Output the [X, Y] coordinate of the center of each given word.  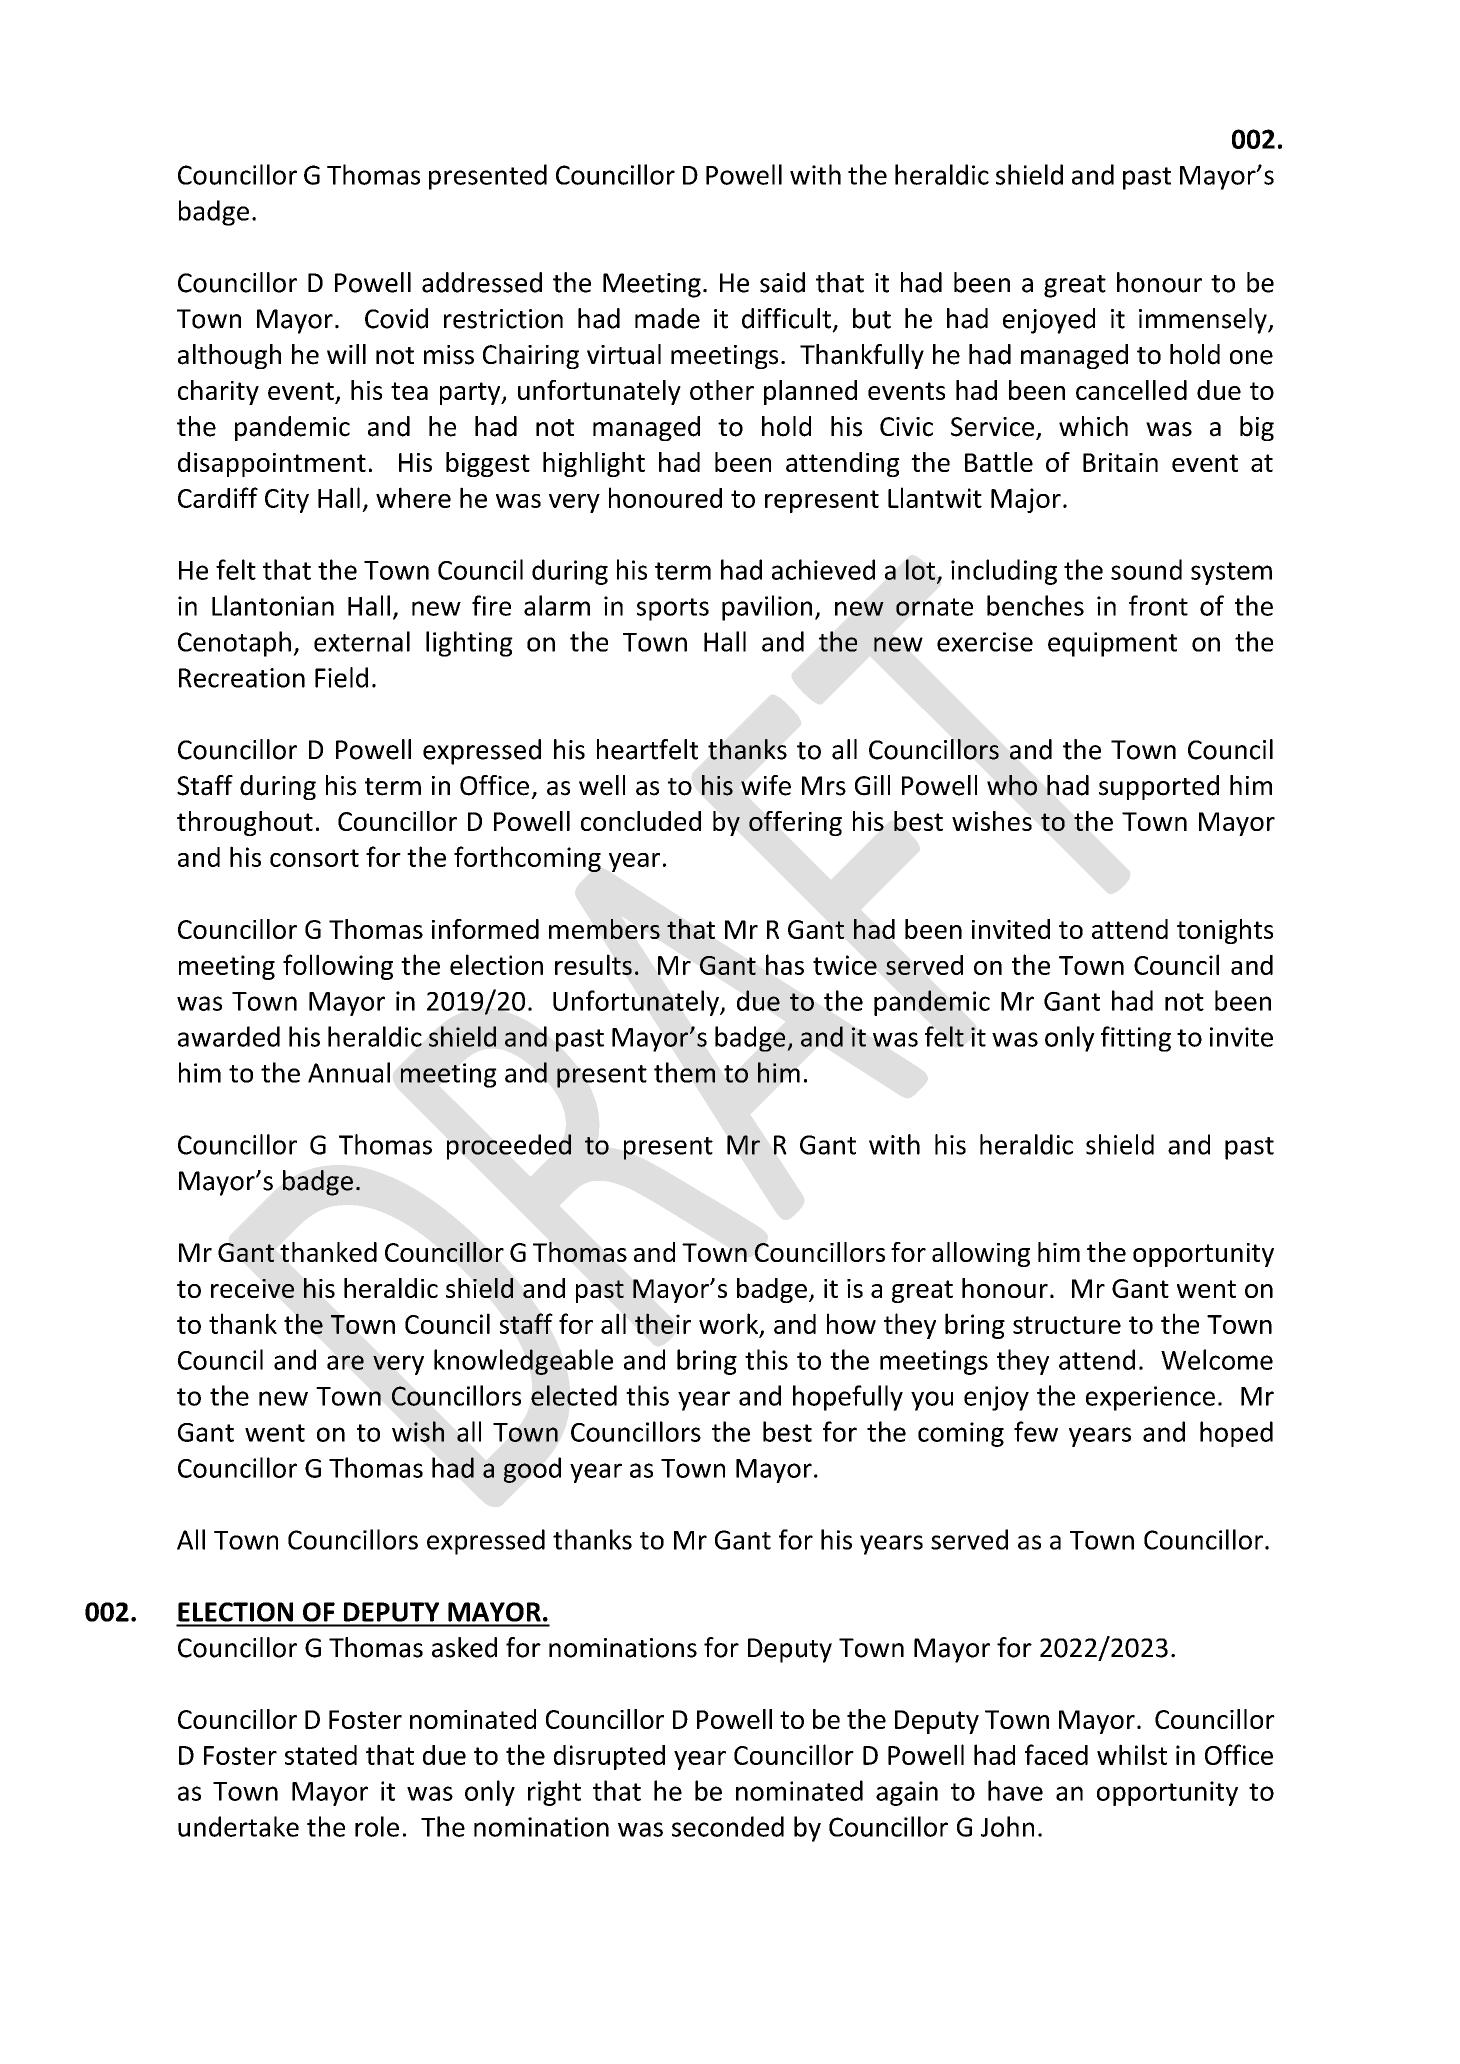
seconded [728, 1826]
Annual [349, 1072]
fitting [1136, 1039]
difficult [786, 318]
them [684, 1072]
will [346, 354]
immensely [1204, 321]
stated [321, 1755]
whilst [1132, 1754]
